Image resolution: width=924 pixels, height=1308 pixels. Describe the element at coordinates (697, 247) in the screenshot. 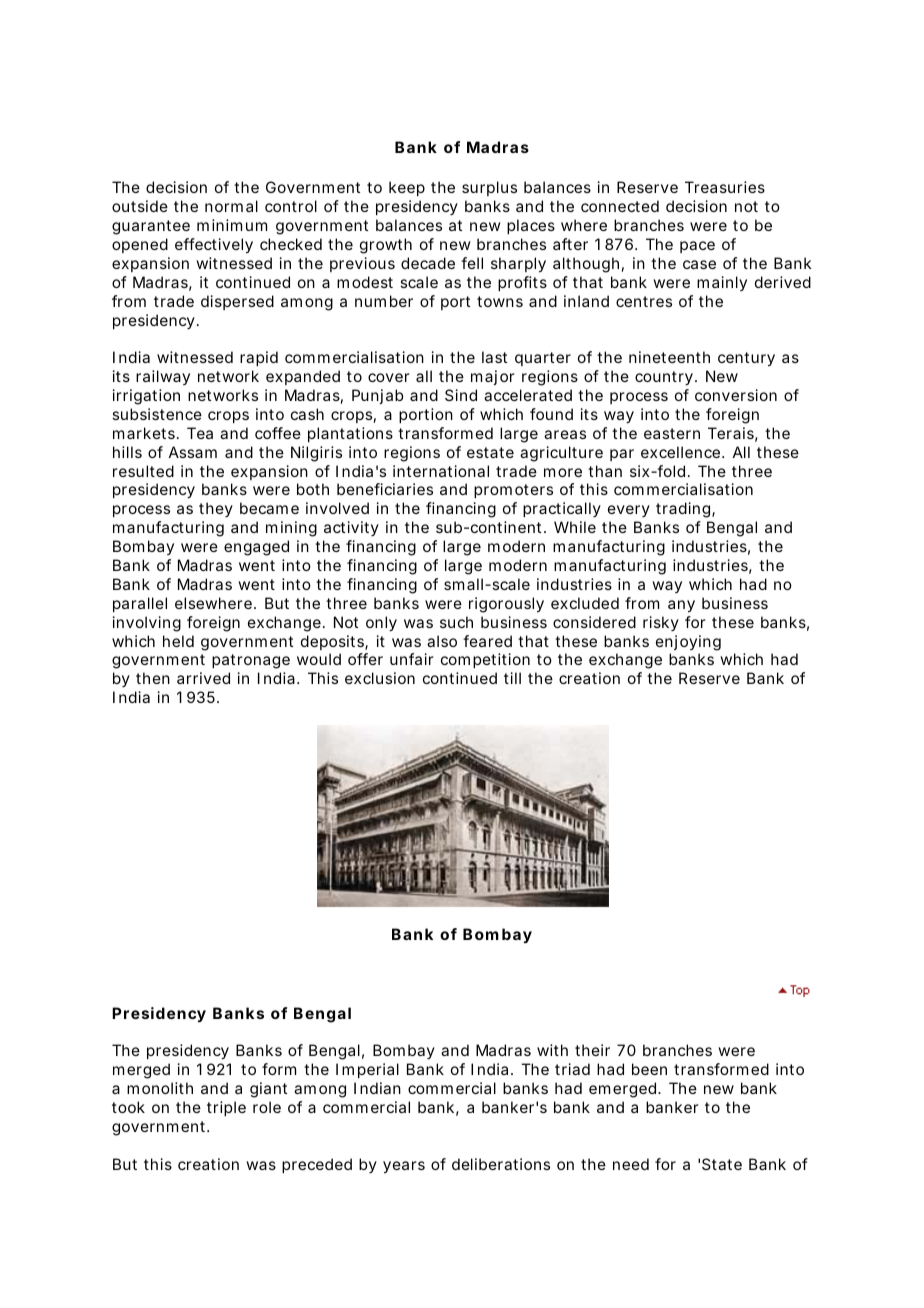

I see `pace` at that location.
